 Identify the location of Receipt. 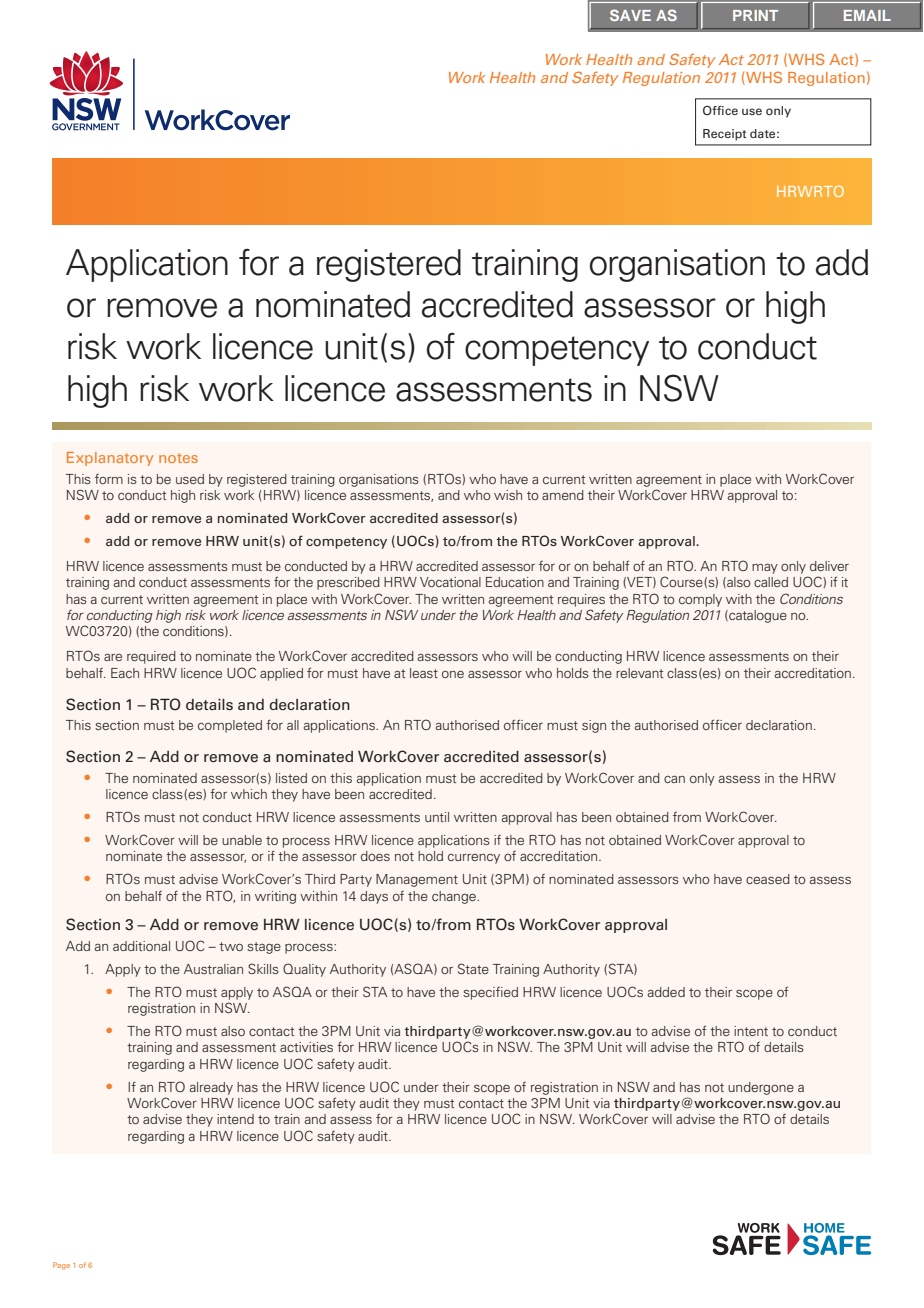
(724, 135).
